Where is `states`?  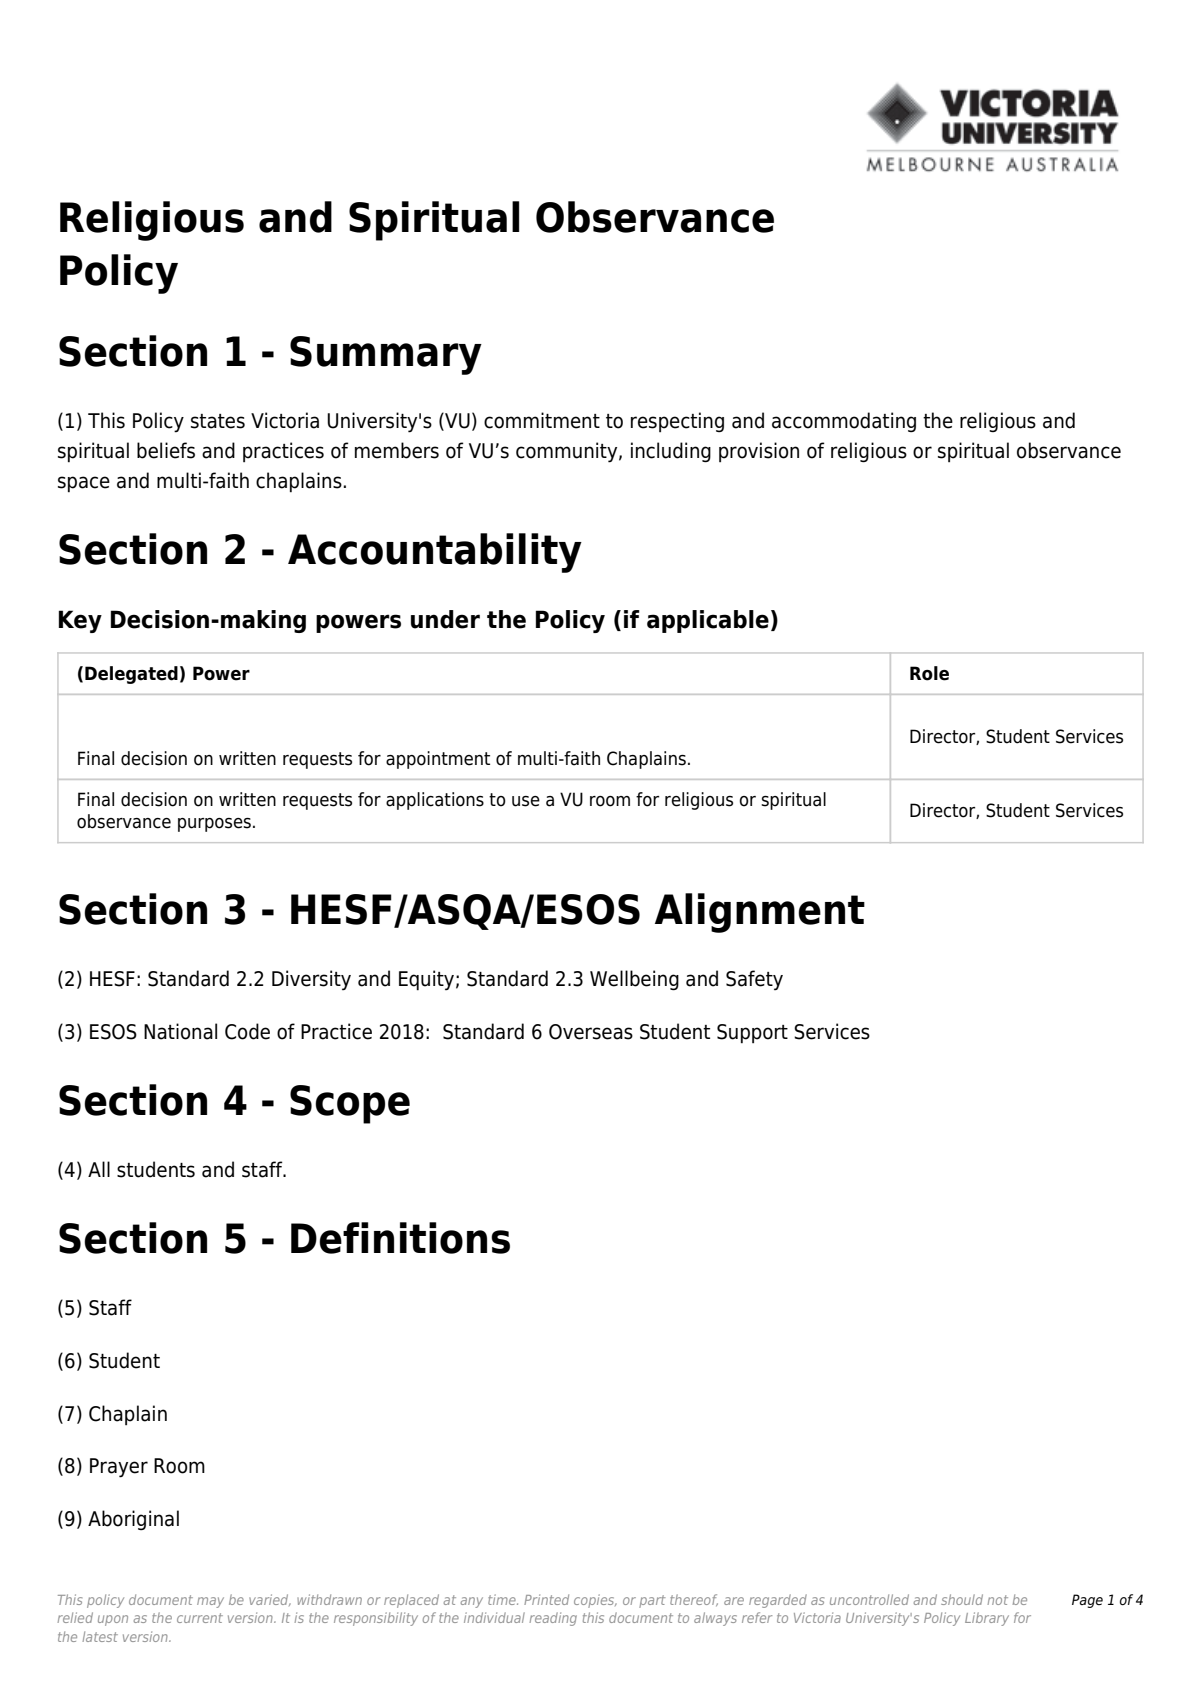
states is located at coordinates (218, 421).
